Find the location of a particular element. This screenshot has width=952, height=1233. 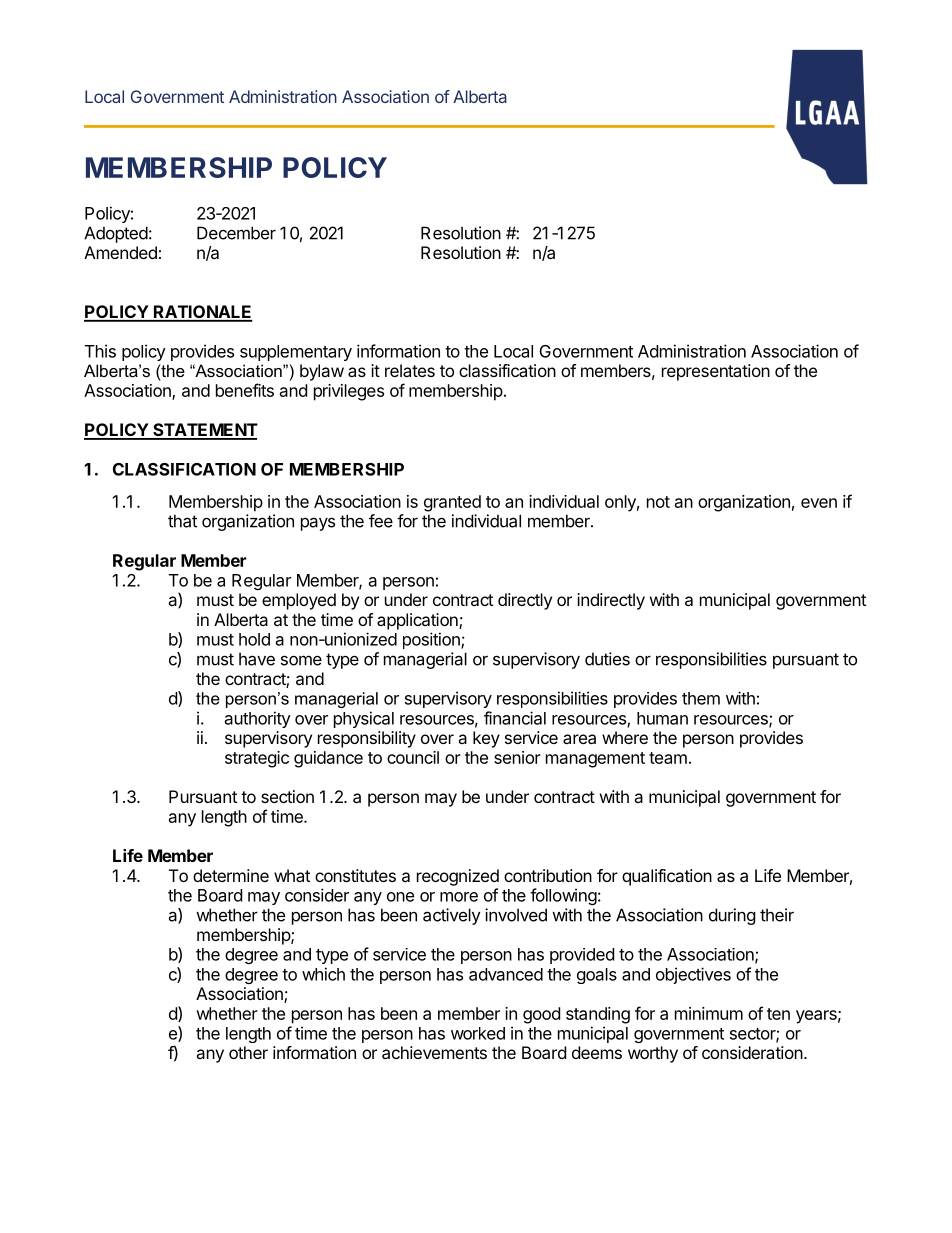

that is located at coordinates (182, 521).
